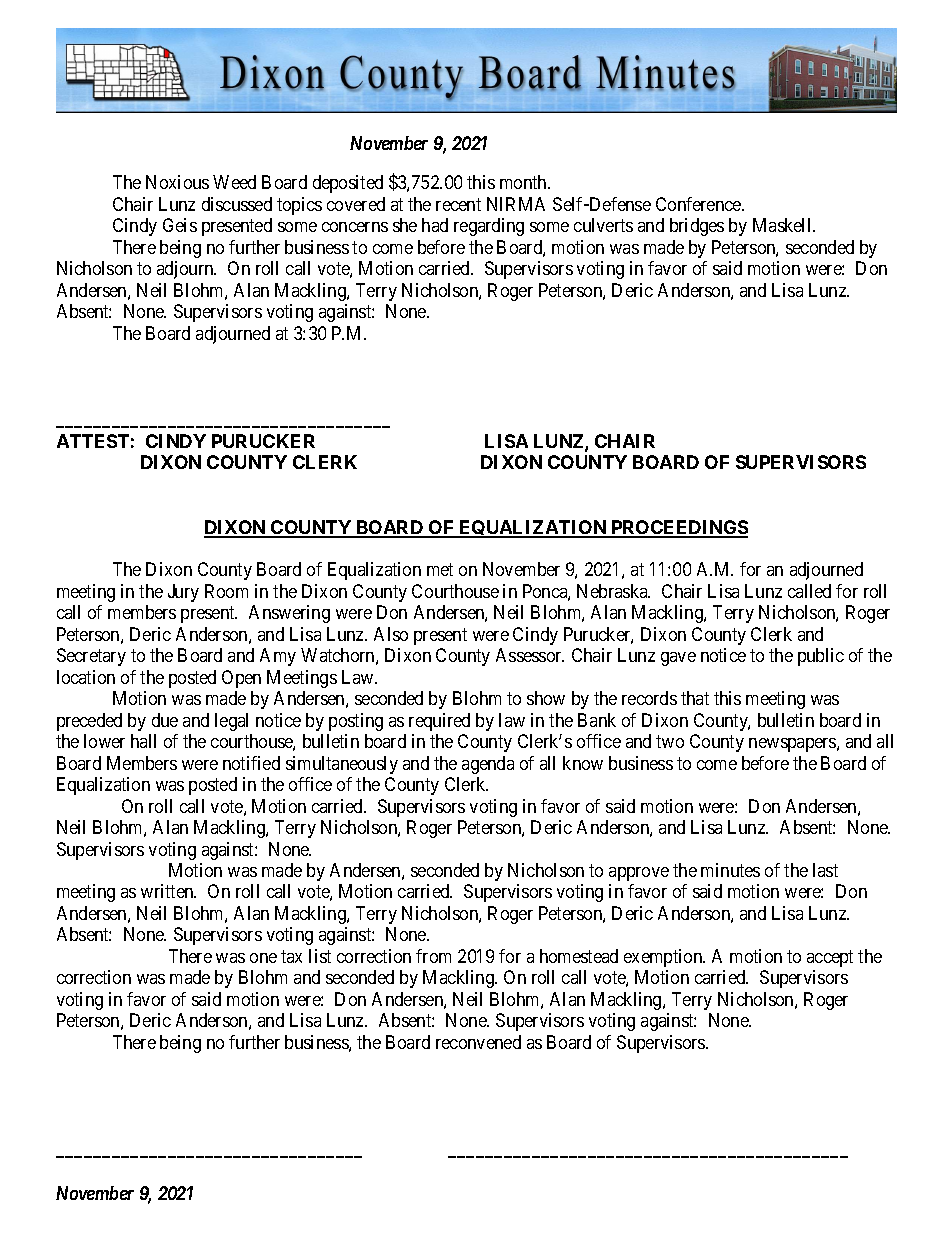 This image has height=1233, width=952. I want to click on reconvened, so click(478, 1042).
